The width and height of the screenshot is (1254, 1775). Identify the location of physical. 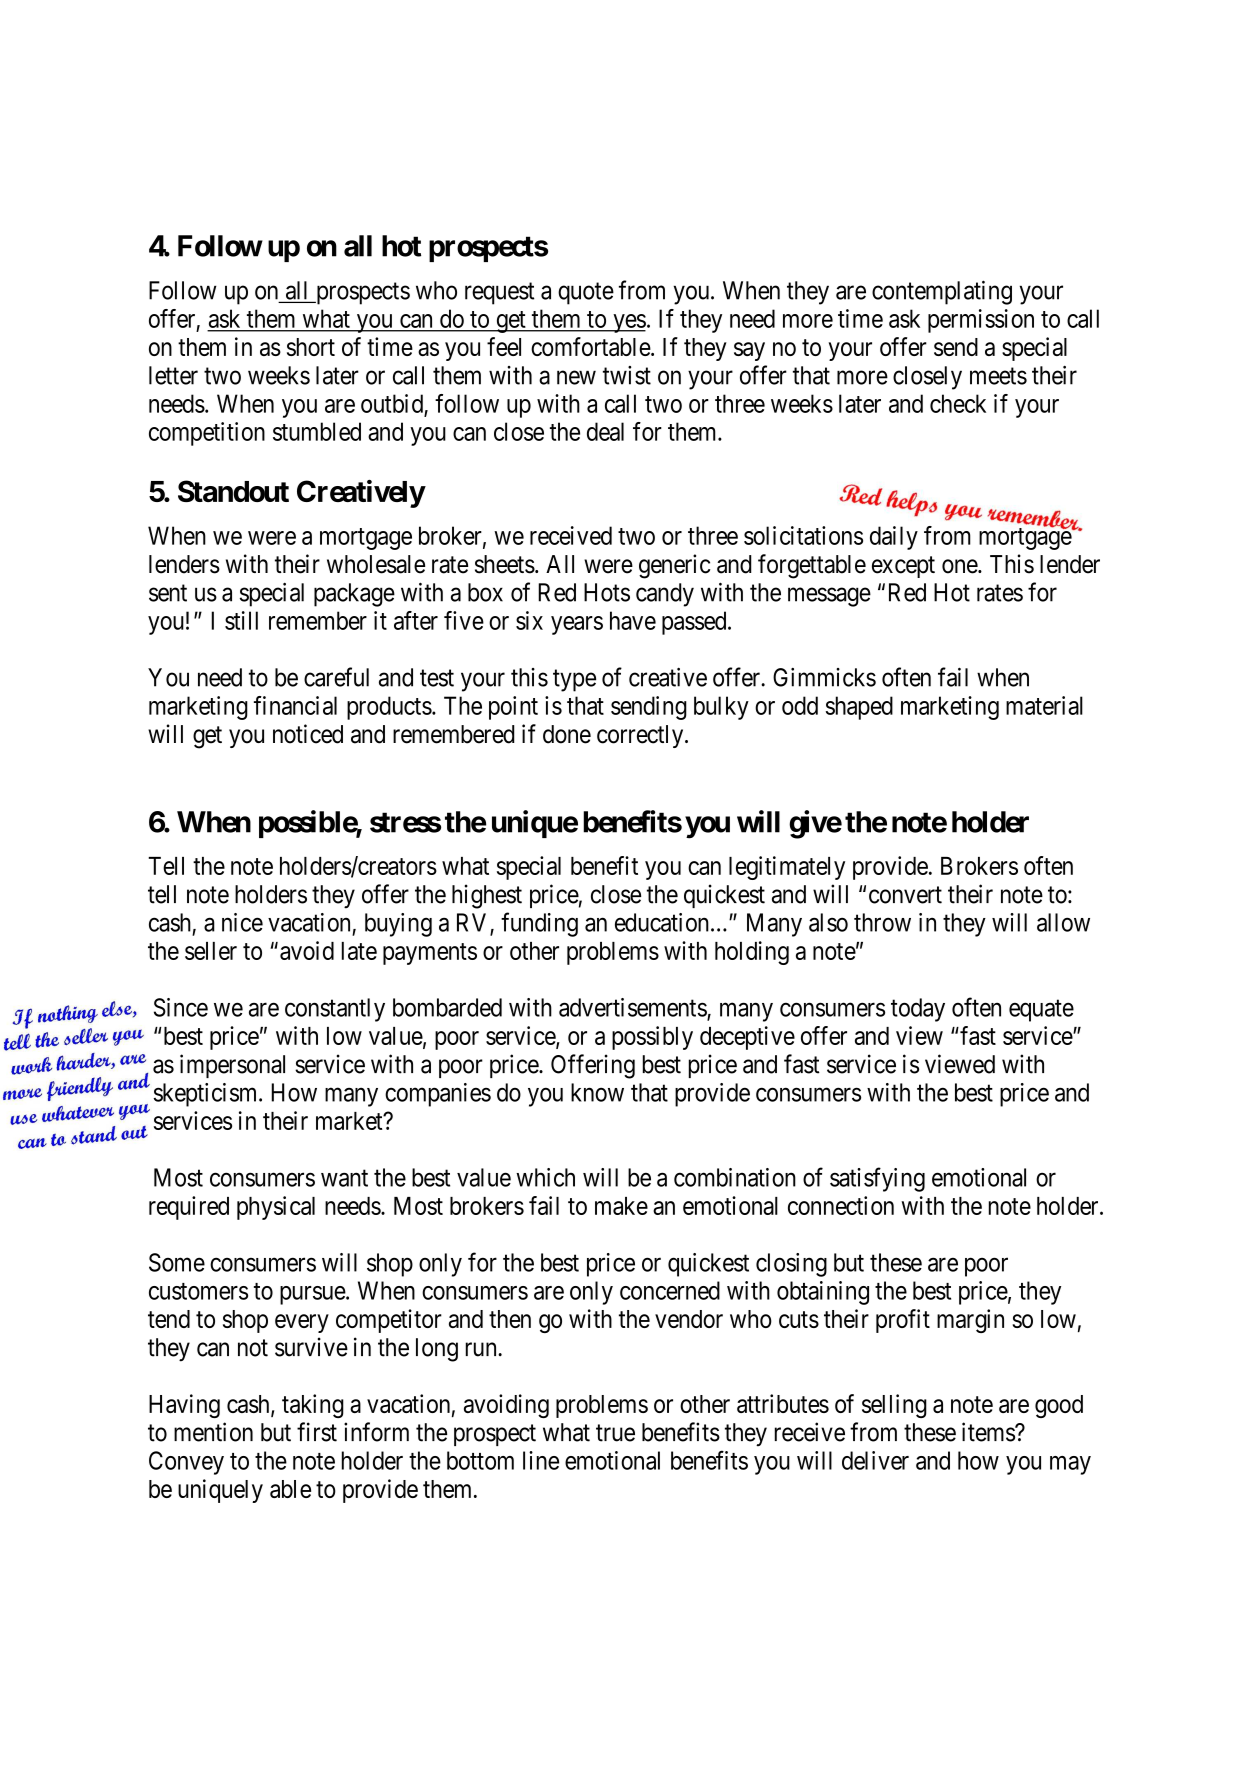
(276, 1208).
